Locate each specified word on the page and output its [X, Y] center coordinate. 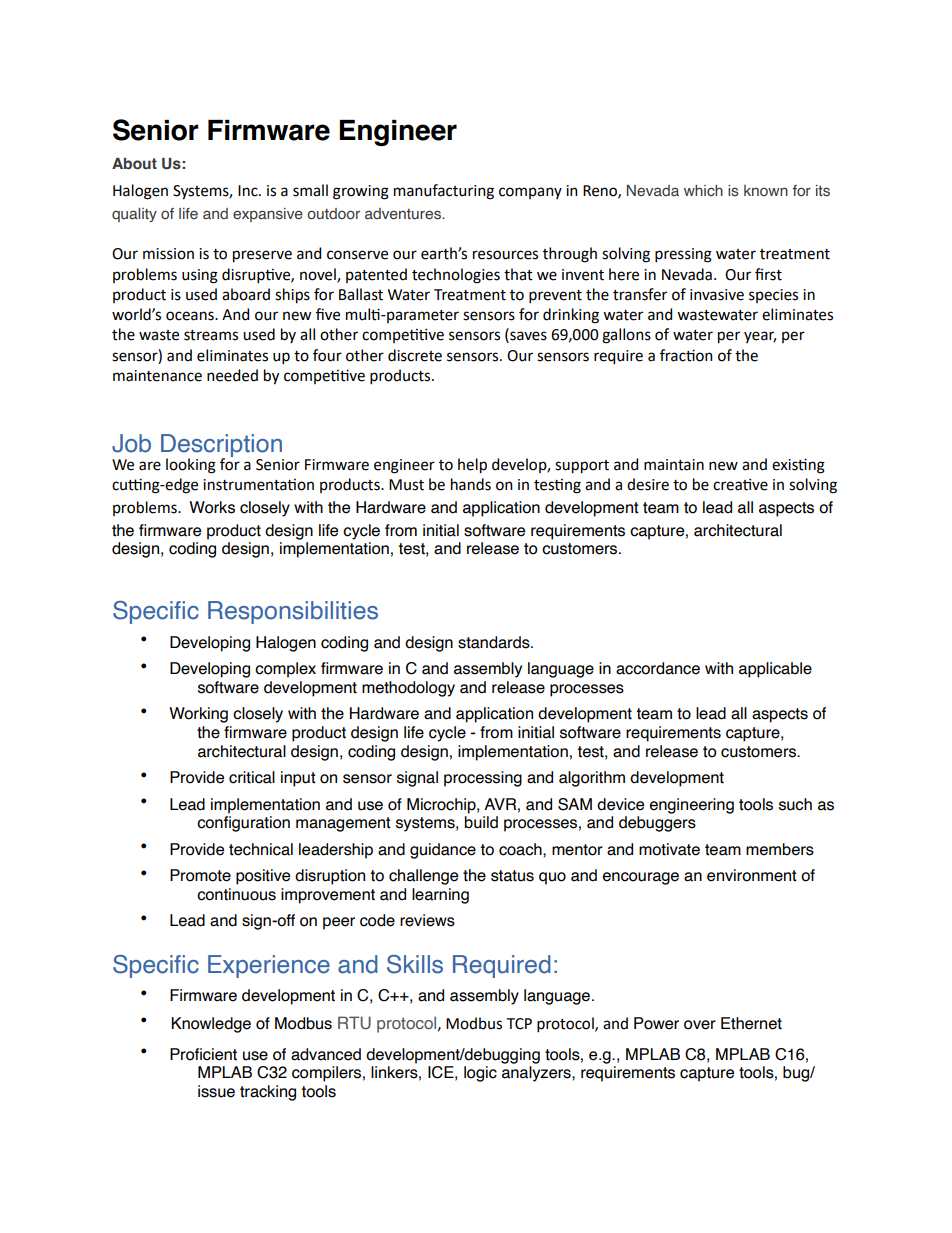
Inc [249, 191]
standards [495, 642]
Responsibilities [293, 612]
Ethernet [751, 1023]
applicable [775, 670]
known [766, 190]
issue [216, 1091]
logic [480, 1074]
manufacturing [444, 192]
